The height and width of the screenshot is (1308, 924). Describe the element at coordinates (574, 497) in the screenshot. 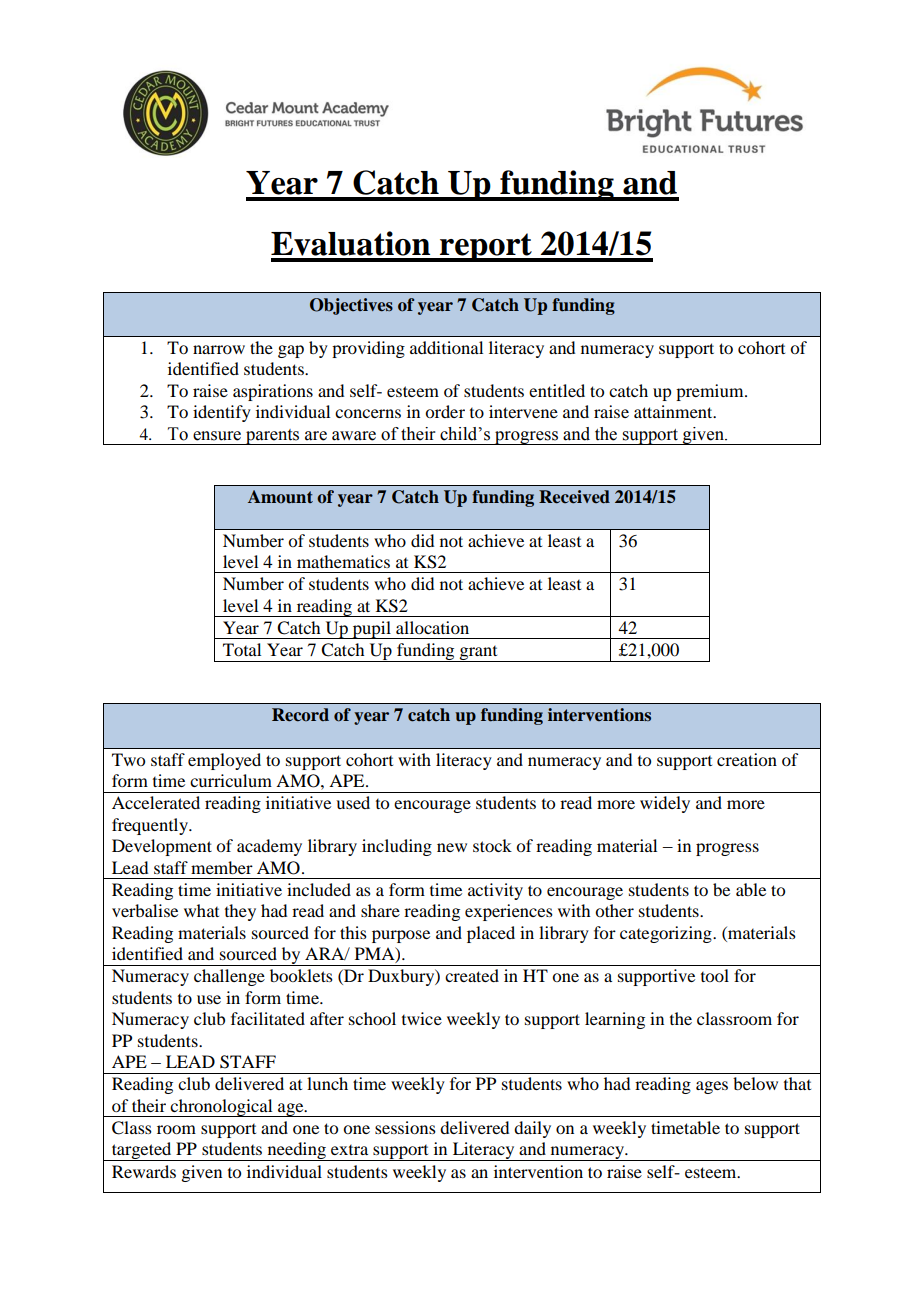

I see `Received` at that location.
